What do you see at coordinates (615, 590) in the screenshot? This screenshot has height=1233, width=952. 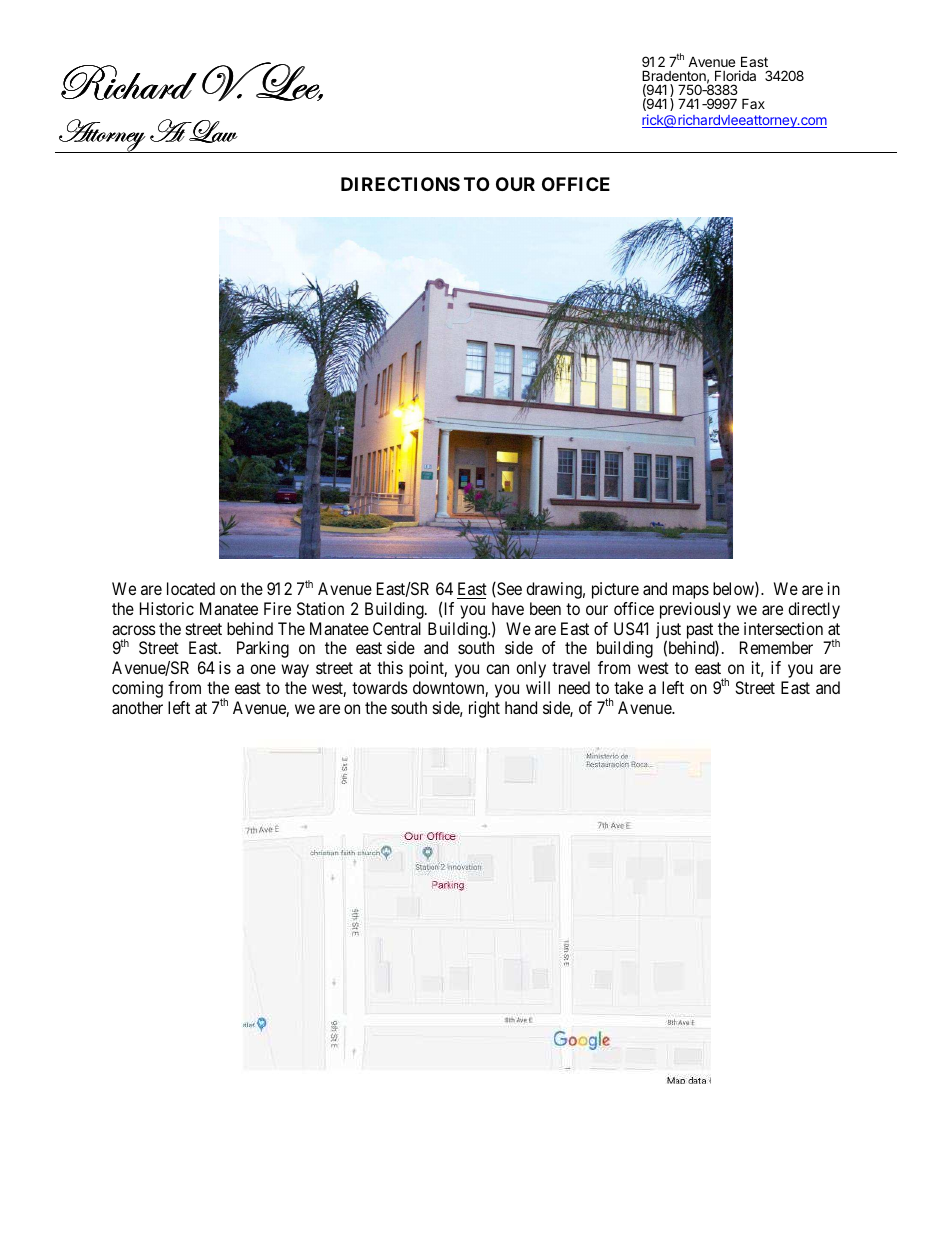 I see `picture` at bounding box center [615, 590].
